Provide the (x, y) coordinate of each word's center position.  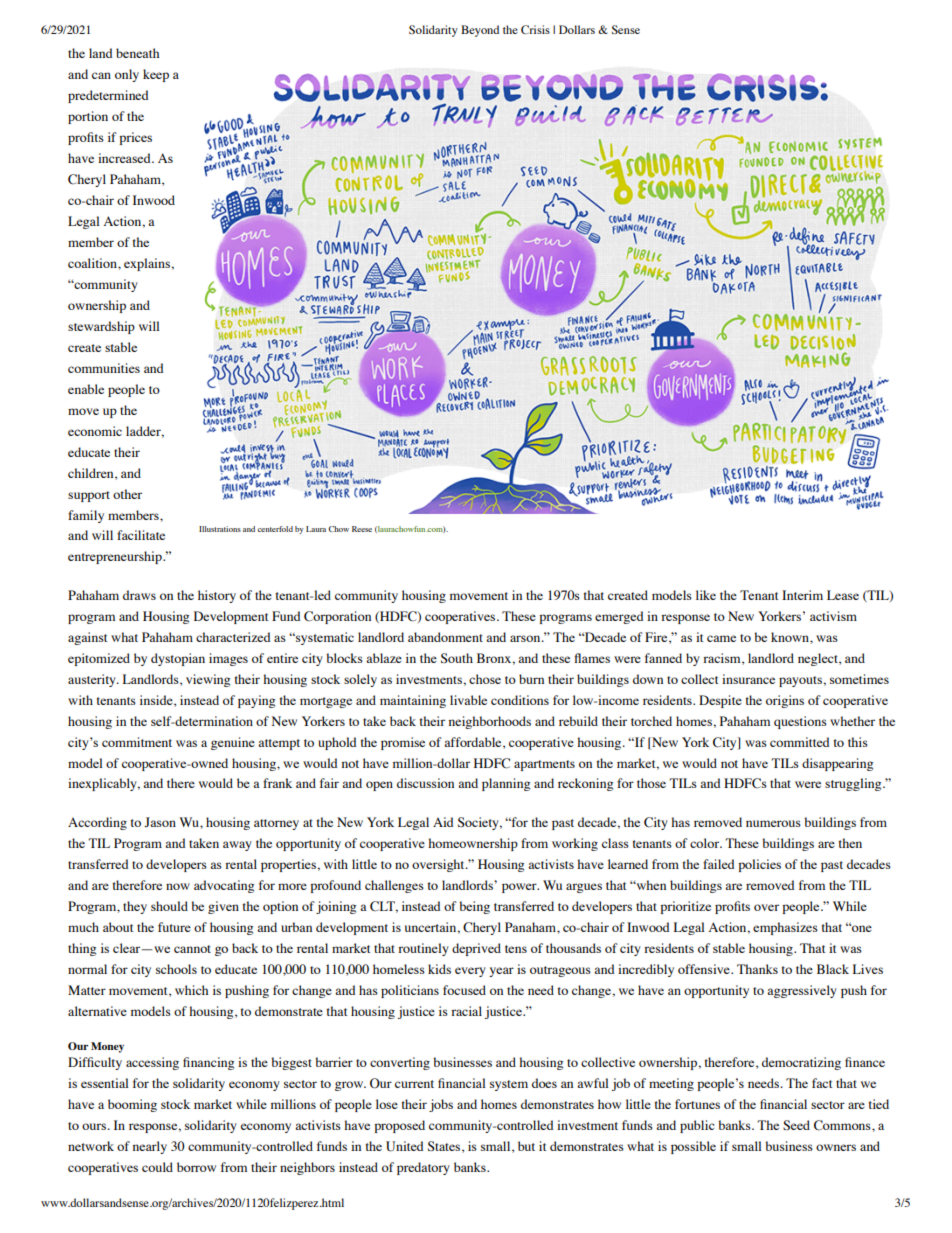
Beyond (480, 31)
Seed (796, 1125)
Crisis (535, 29)
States (445, 1147)
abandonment (445, 637)
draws (139, 595)
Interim (802, 595)
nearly (150, 1147)
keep (156, 75)
